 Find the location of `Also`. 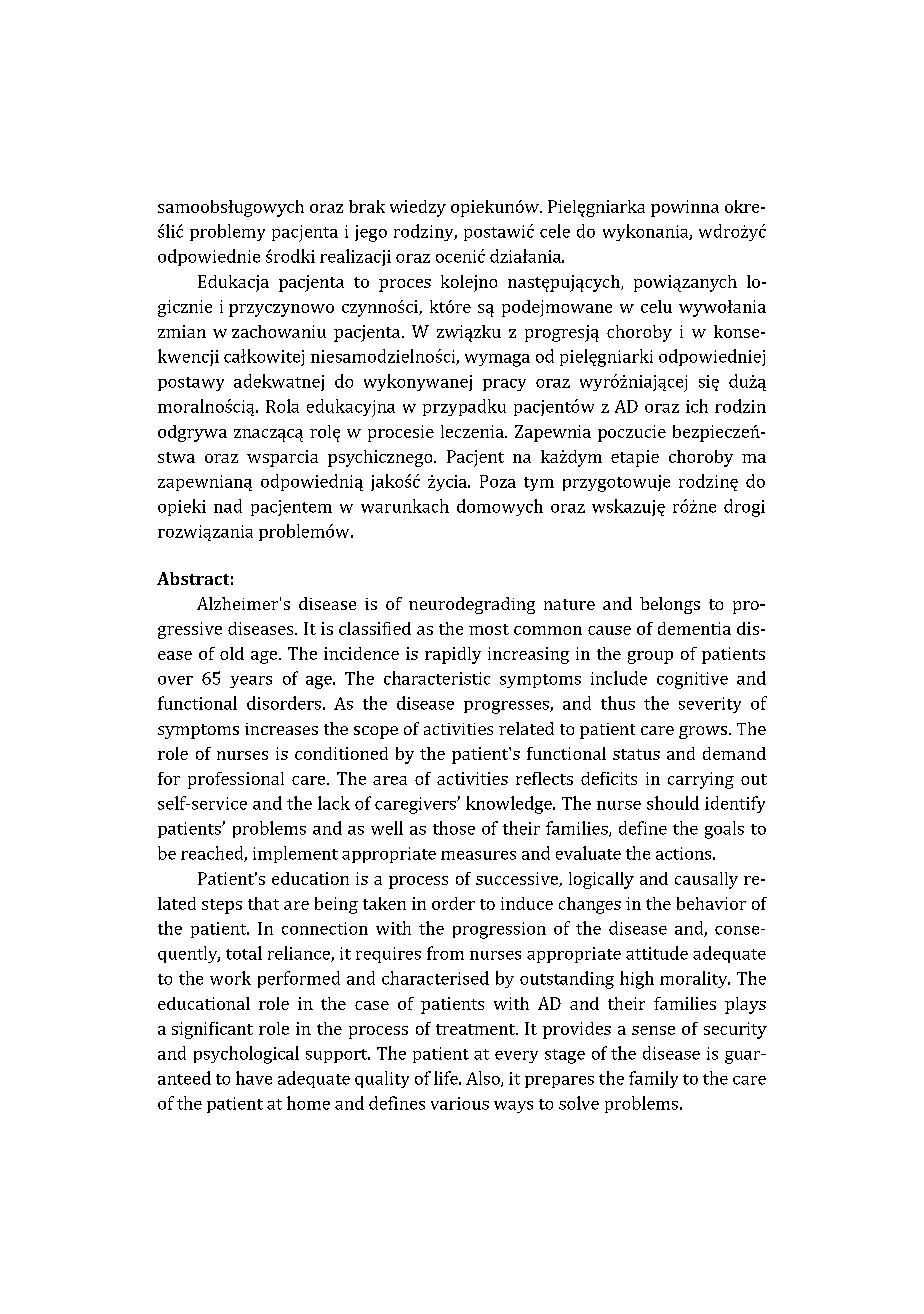

Also is located at coordinates (484, 1079).
